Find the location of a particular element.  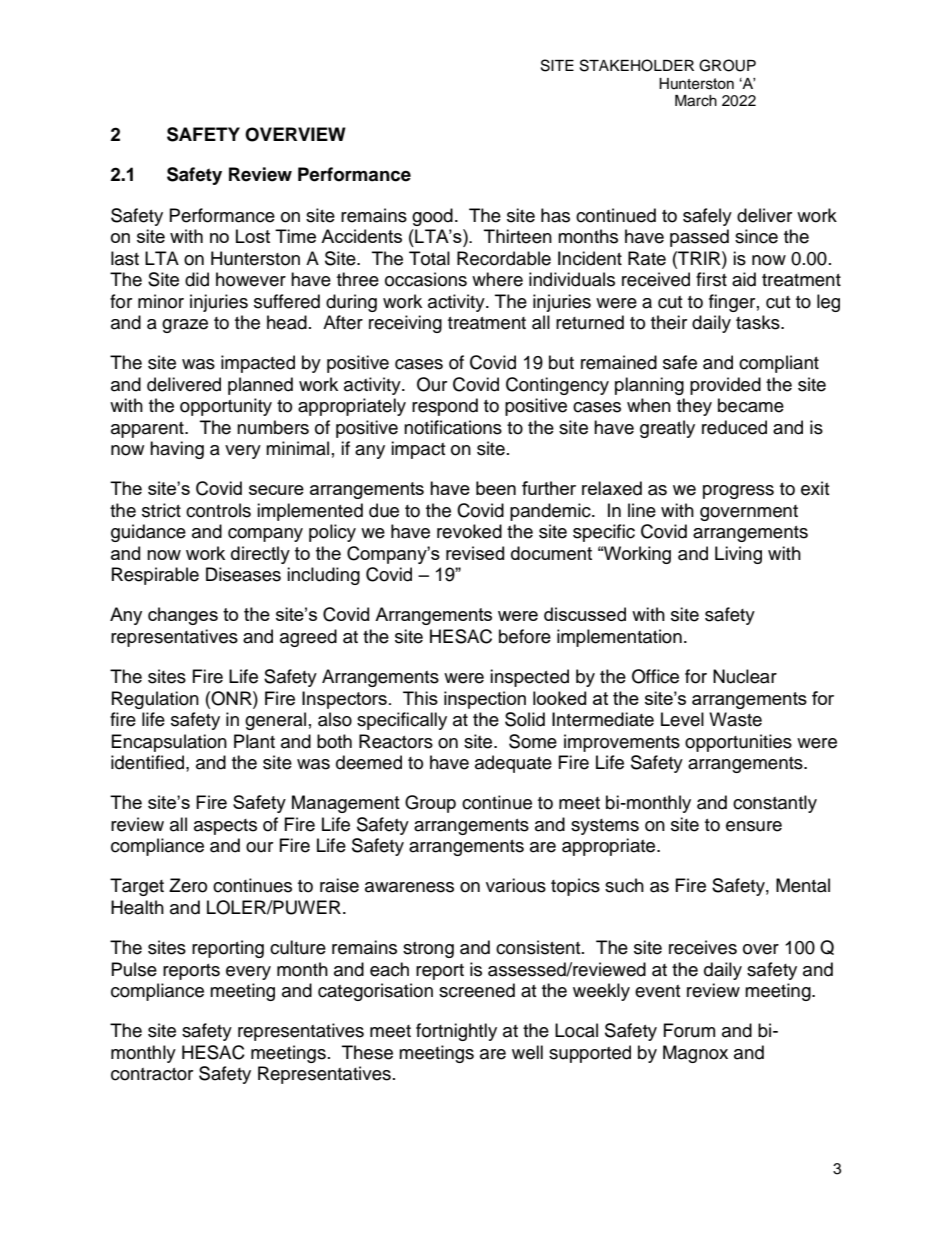

Diseases is located at coordinates (243, 574).
